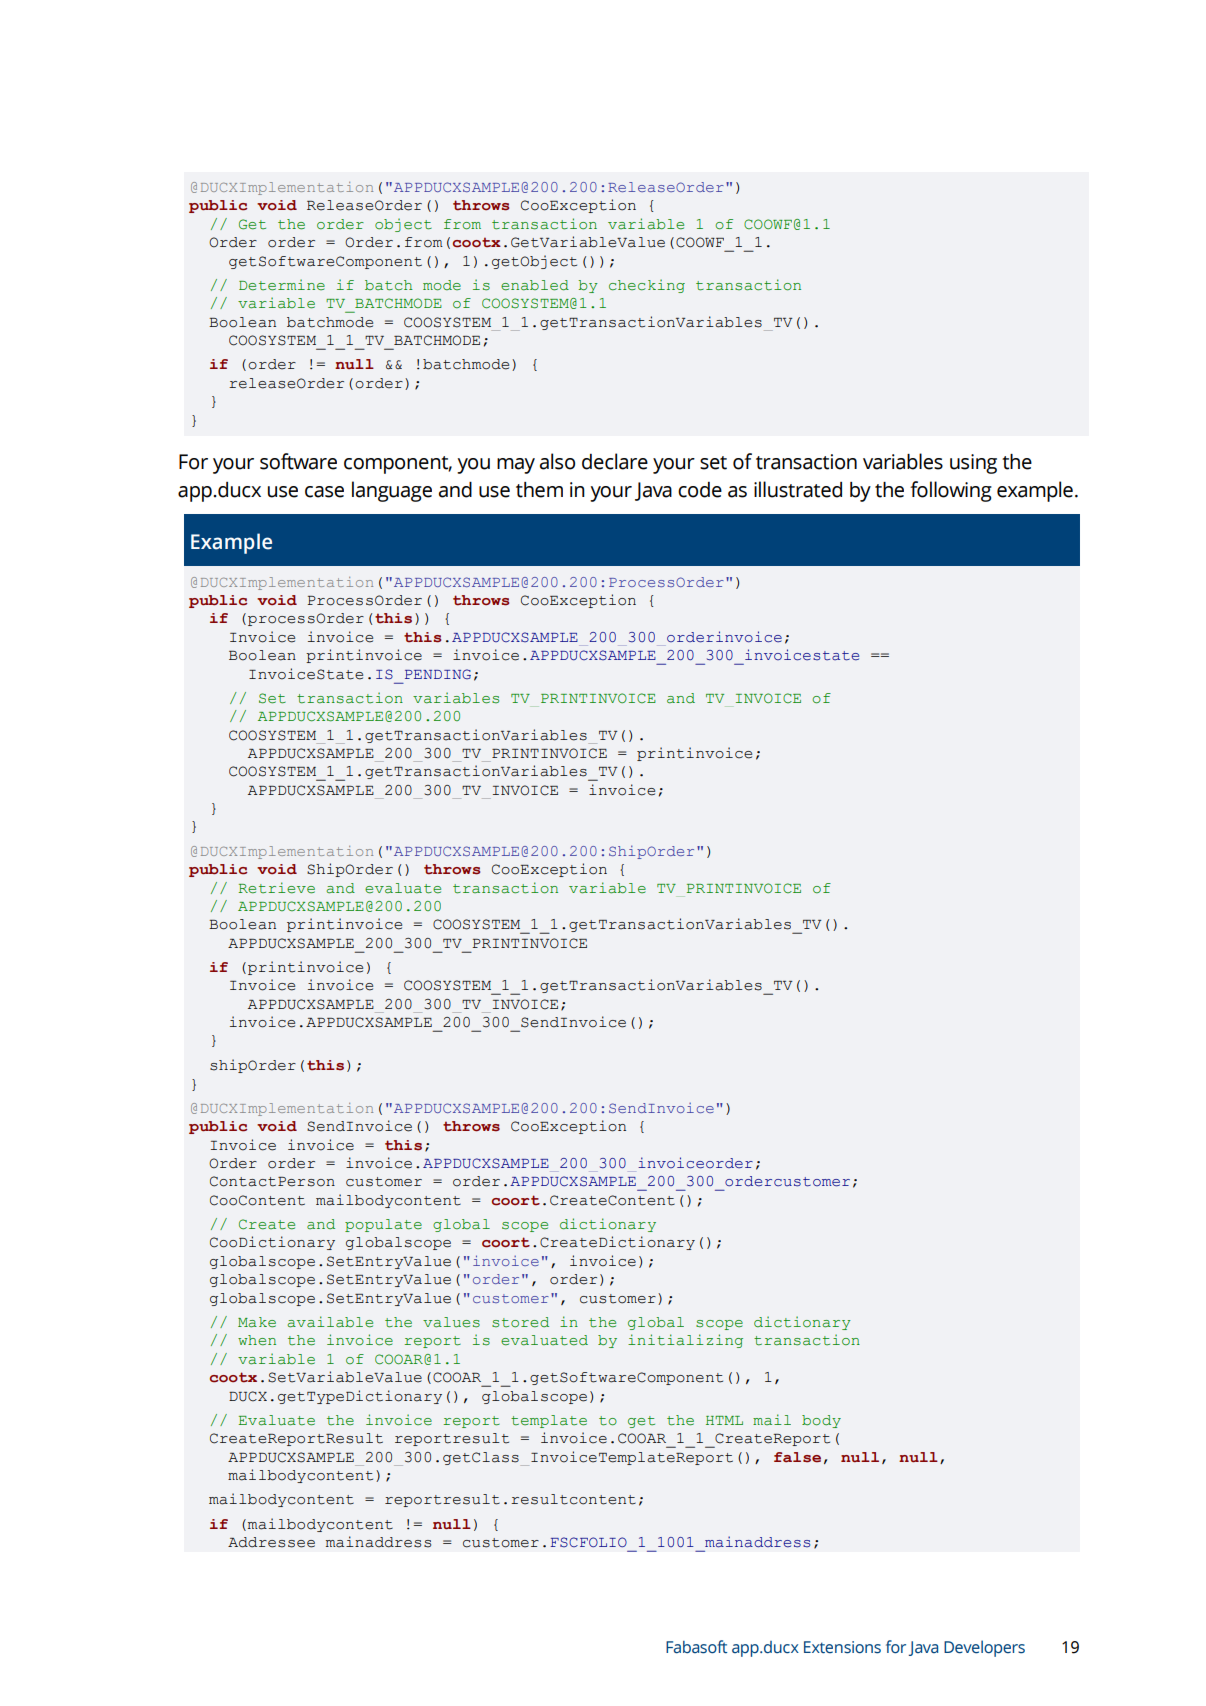  I want to click on populate, so click(383, 1225).
